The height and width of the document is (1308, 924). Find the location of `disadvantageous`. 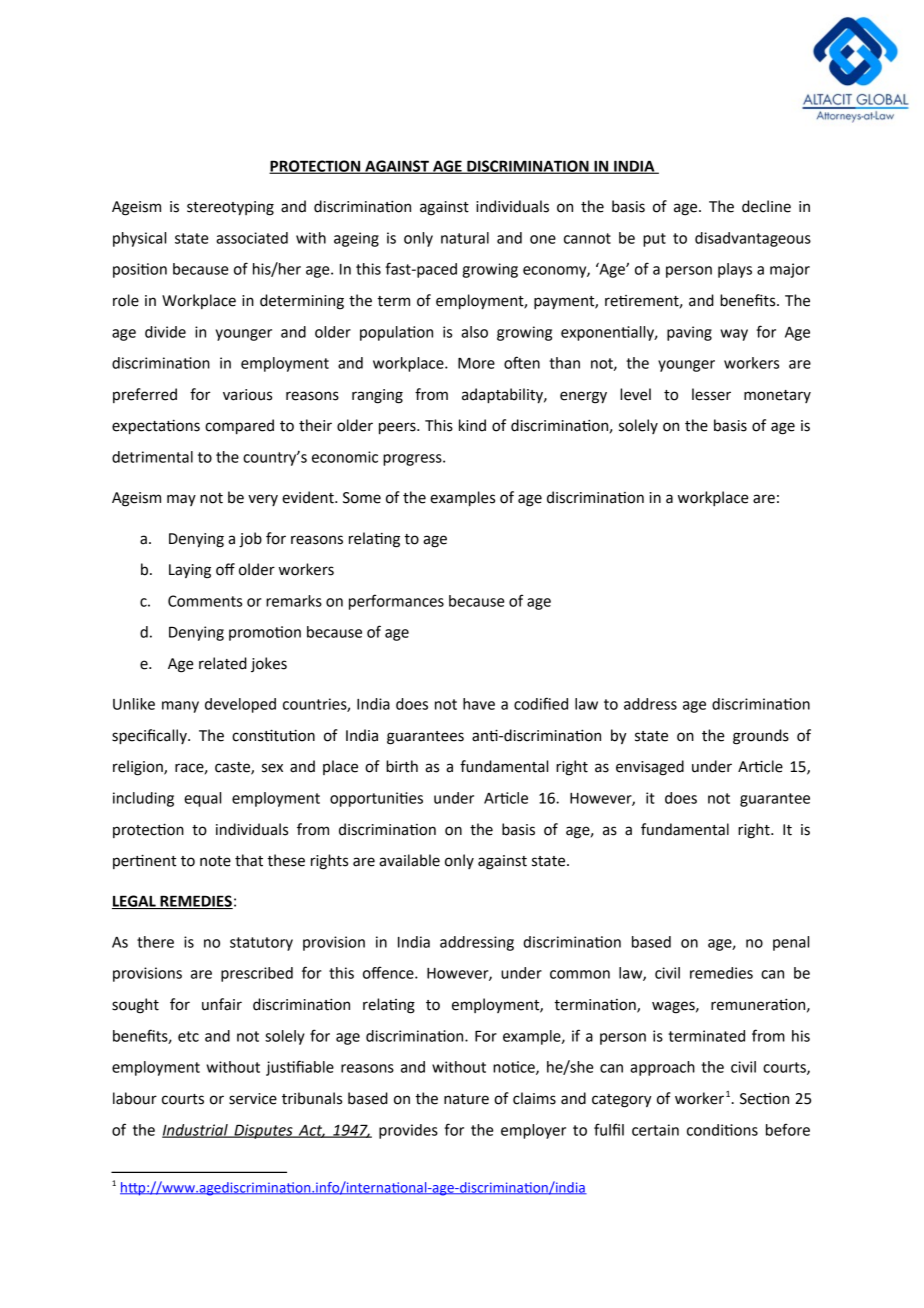

disadvantageous is located at coordinates (753, 239).
